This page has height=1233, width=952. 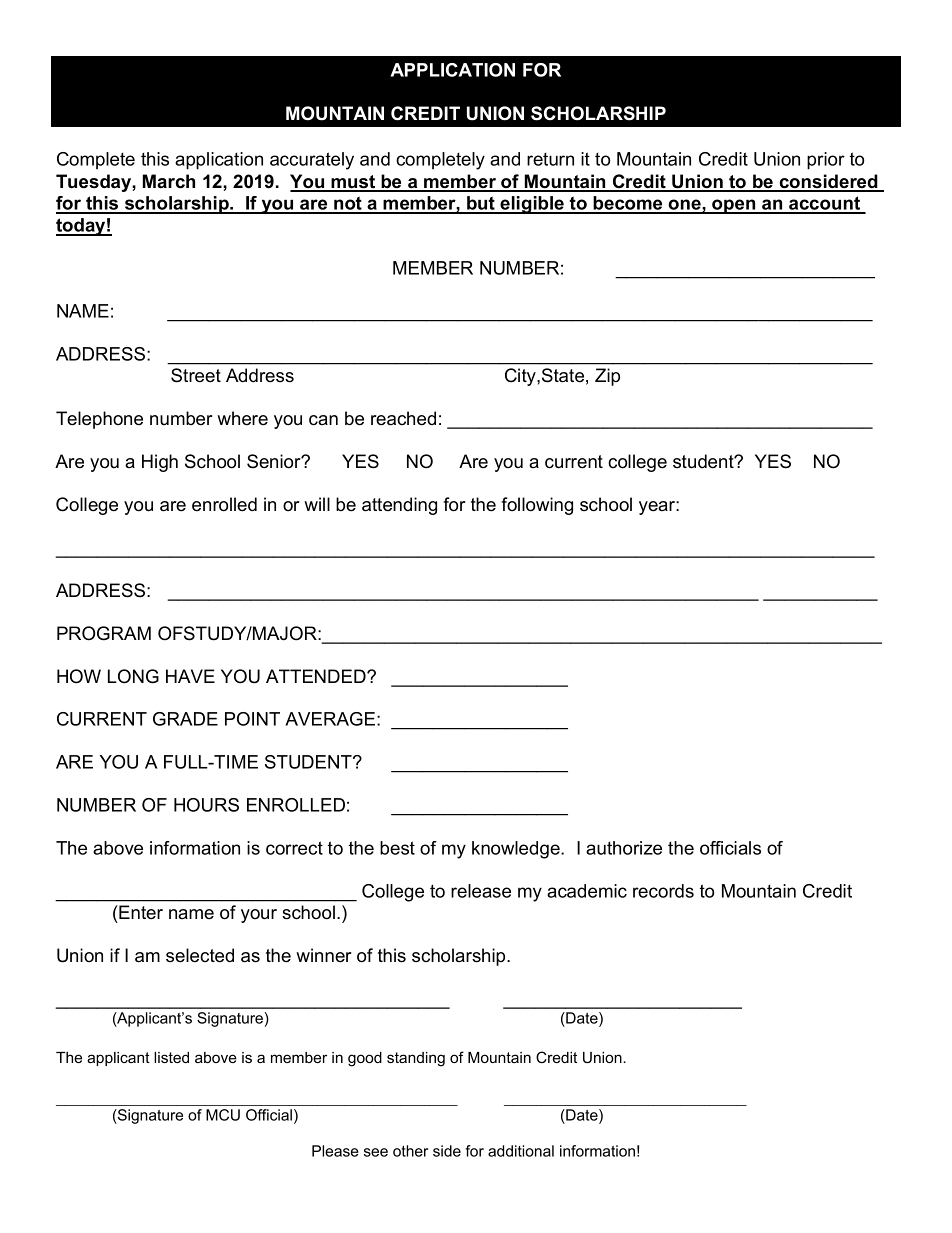 What do you see at coordinates (399, 506) in the page?
I see `attending` at bounding box center [399, 506].
